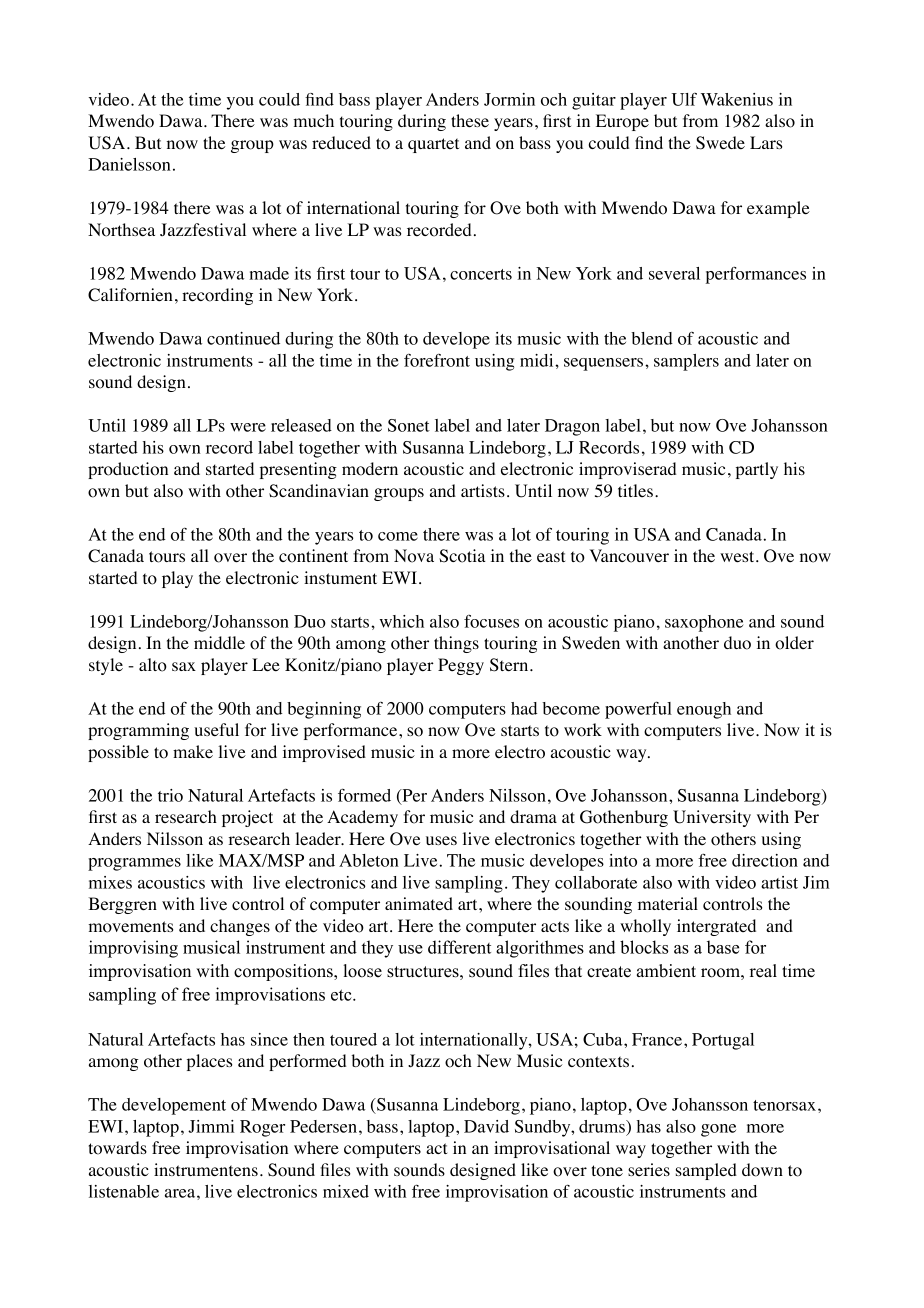 The height and width of the screenshot is (1308, 924). Describe the element at coordinates (456, 644) in the screenshot. I see `things` at that location.
